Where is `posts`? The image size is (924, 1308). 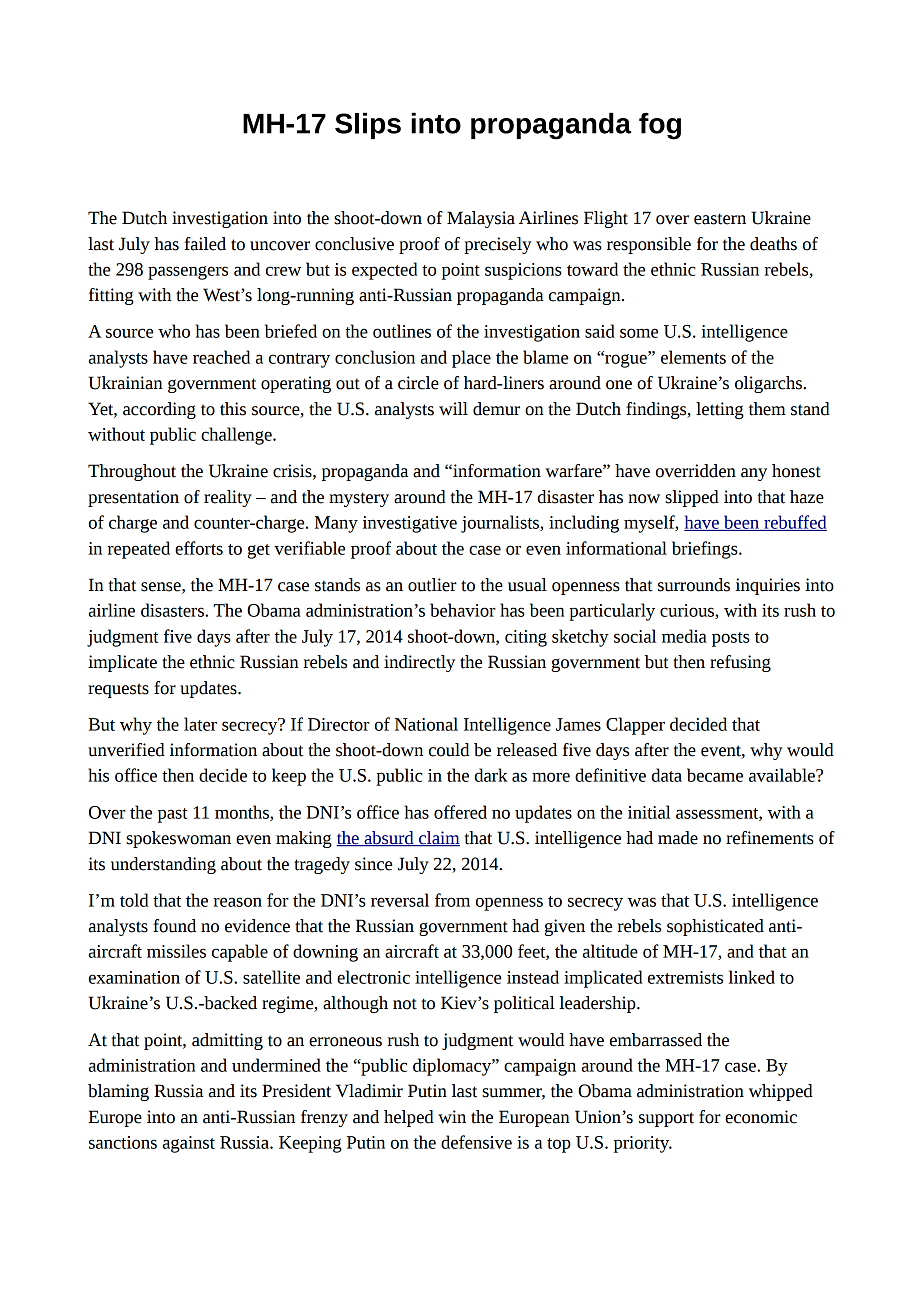
posts is located at coordinates (731, 639).
